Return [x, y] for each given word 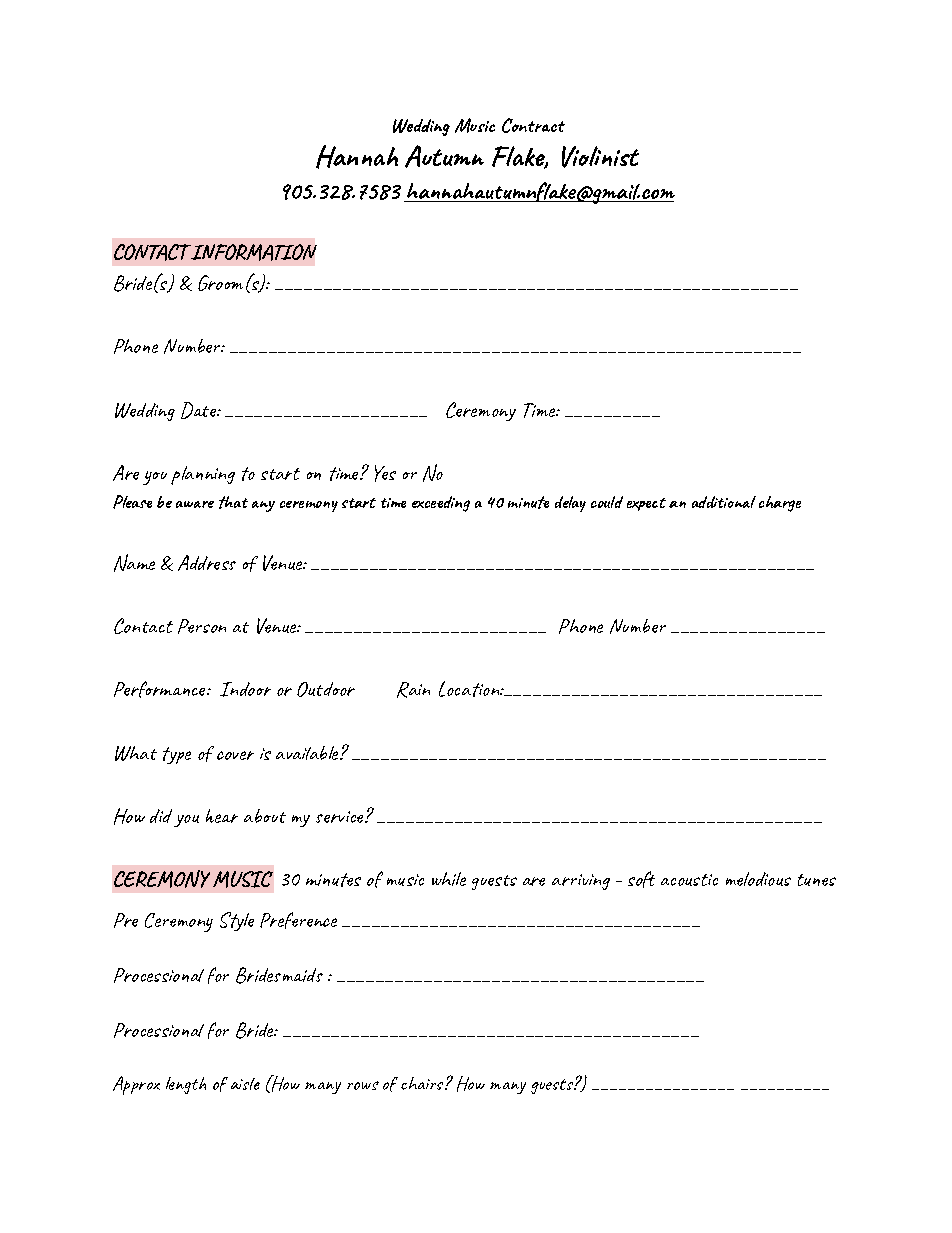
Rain [413, 690]
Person [202, 626]
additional [724, 502]
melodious [758, 879]
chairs [423, 1083]
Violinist [600, 157]
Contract [533, 125]
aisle [245, 1084]
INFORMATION [253, 252]
